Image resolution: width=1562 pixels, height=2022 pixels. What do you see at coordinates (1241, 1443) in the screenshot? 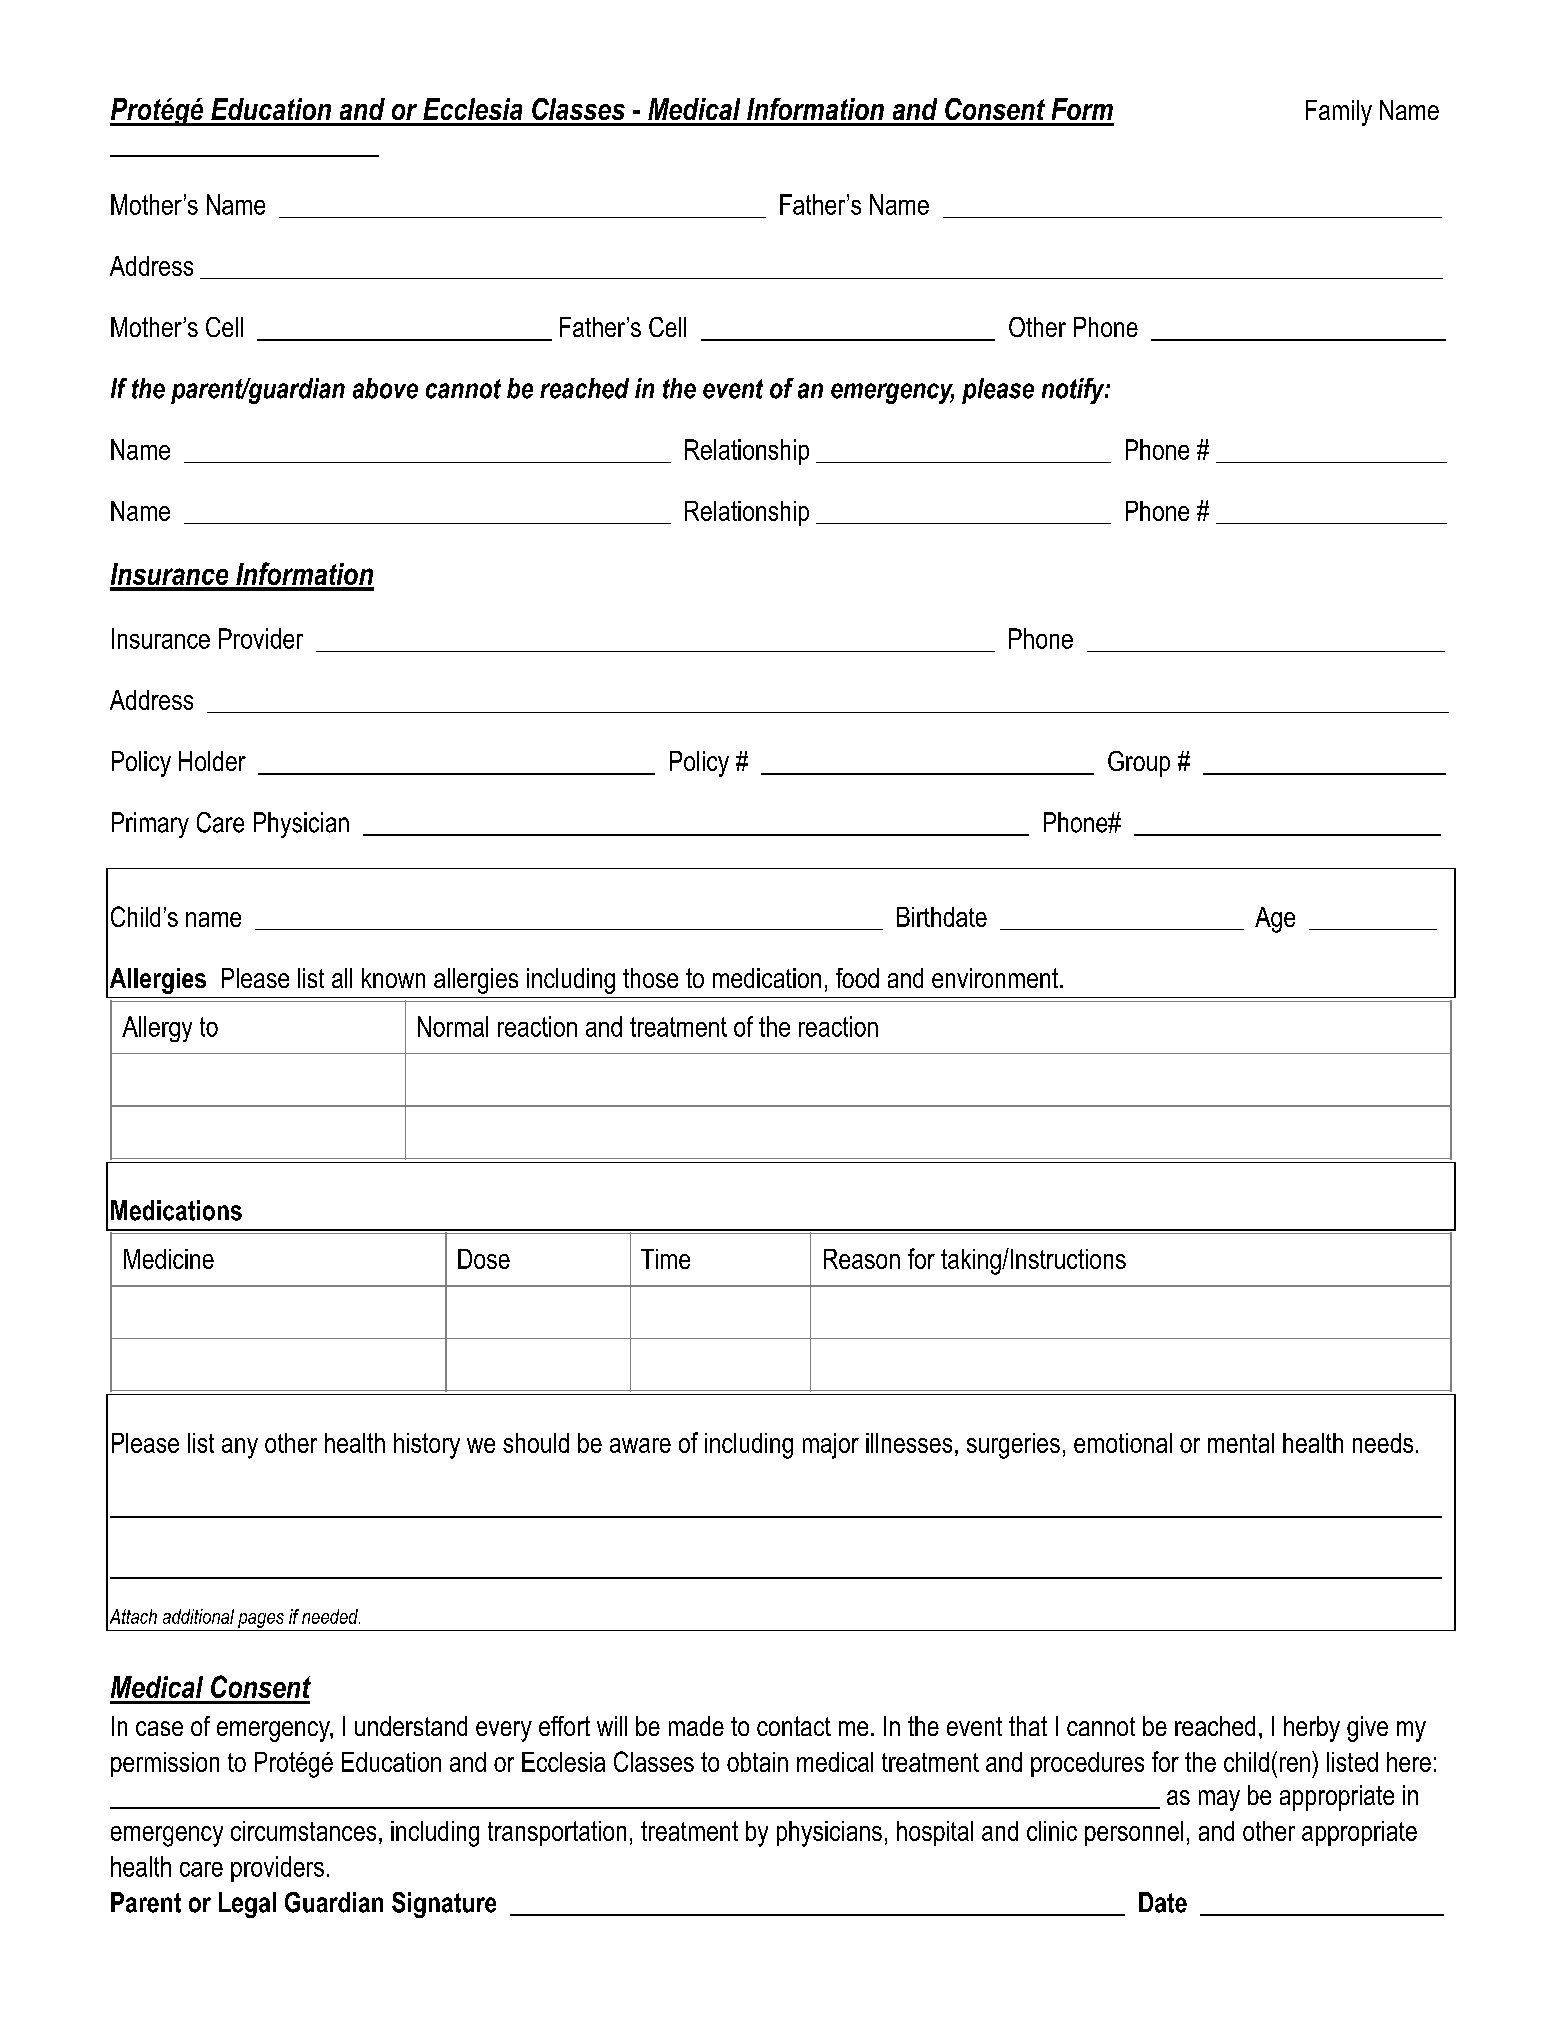
I see `mental` at bounding box center [1241, 1443].
